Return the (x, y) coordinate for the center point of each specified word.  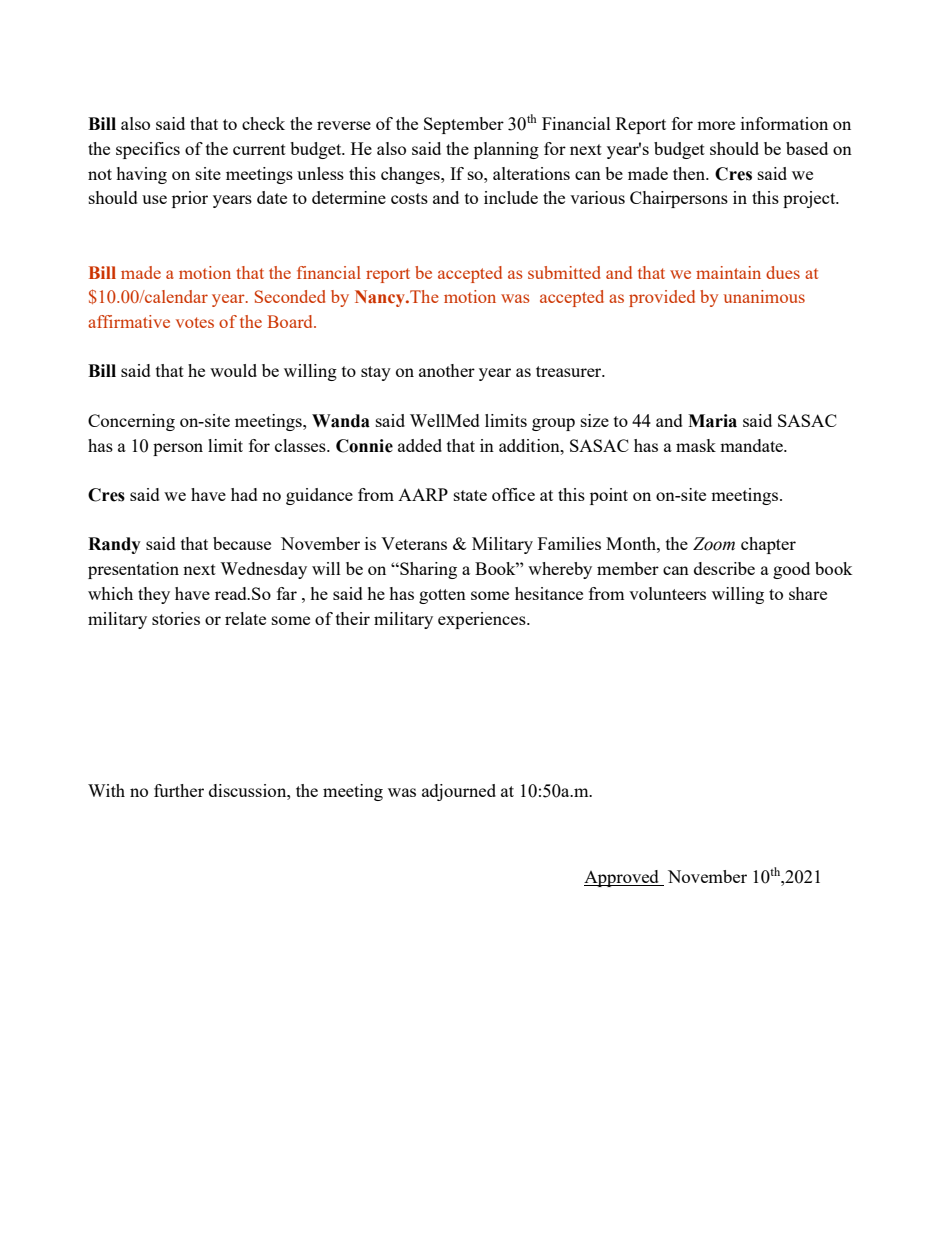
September (464, 125)
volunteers (667, 593)
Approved (622, 878)
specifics (148, 150)
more (716, 125)
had (244, 494)
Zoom (714, 544)
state (470, 495)
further (179, 790)
